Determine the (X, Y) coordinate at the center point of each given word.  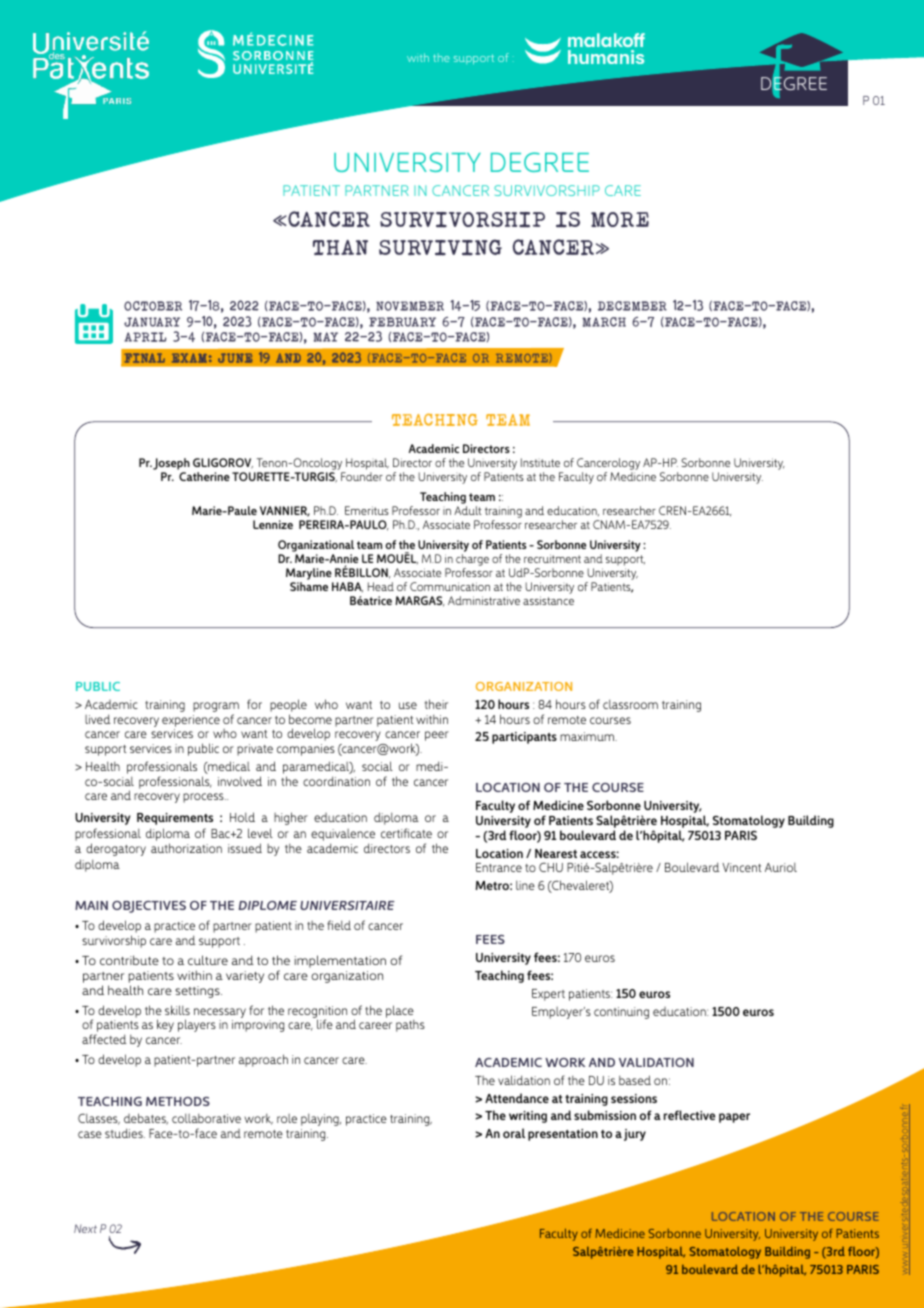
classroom (630, 704)
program (216, 707)
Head (381, 586)
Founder (362, 476)
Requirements (175, 819)
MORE (620, 219)
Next (85, 1228)
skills (177, 1010)
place (400, 1012)
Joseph (171, 465)
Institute (540, 462)
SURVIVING (440, 247)
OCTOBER (153, 306)
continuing (621, 1013)
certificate (406, 833)
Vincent (741, 867)
